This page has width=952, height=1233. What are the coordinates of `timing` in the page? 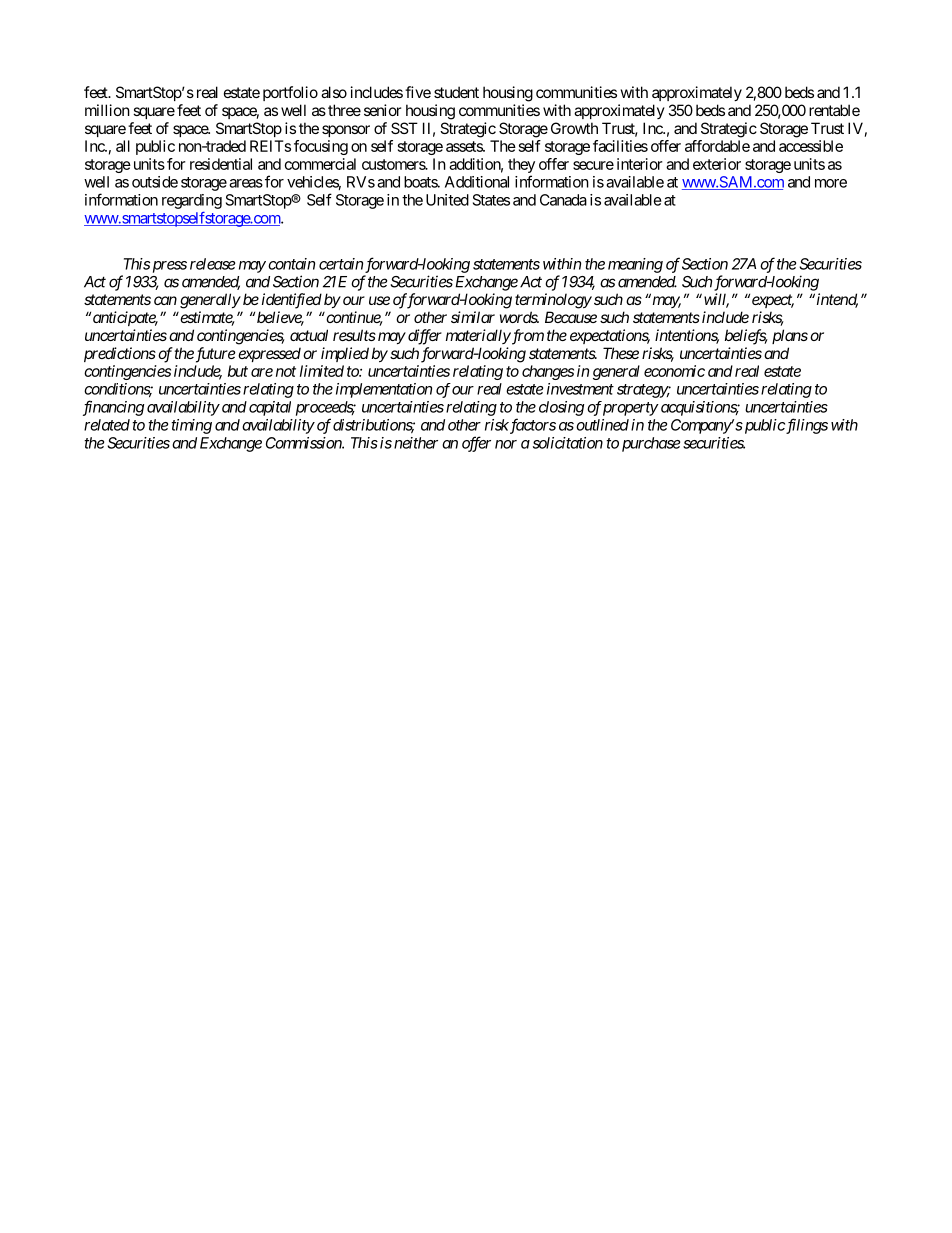 It's located at (191, 426).
